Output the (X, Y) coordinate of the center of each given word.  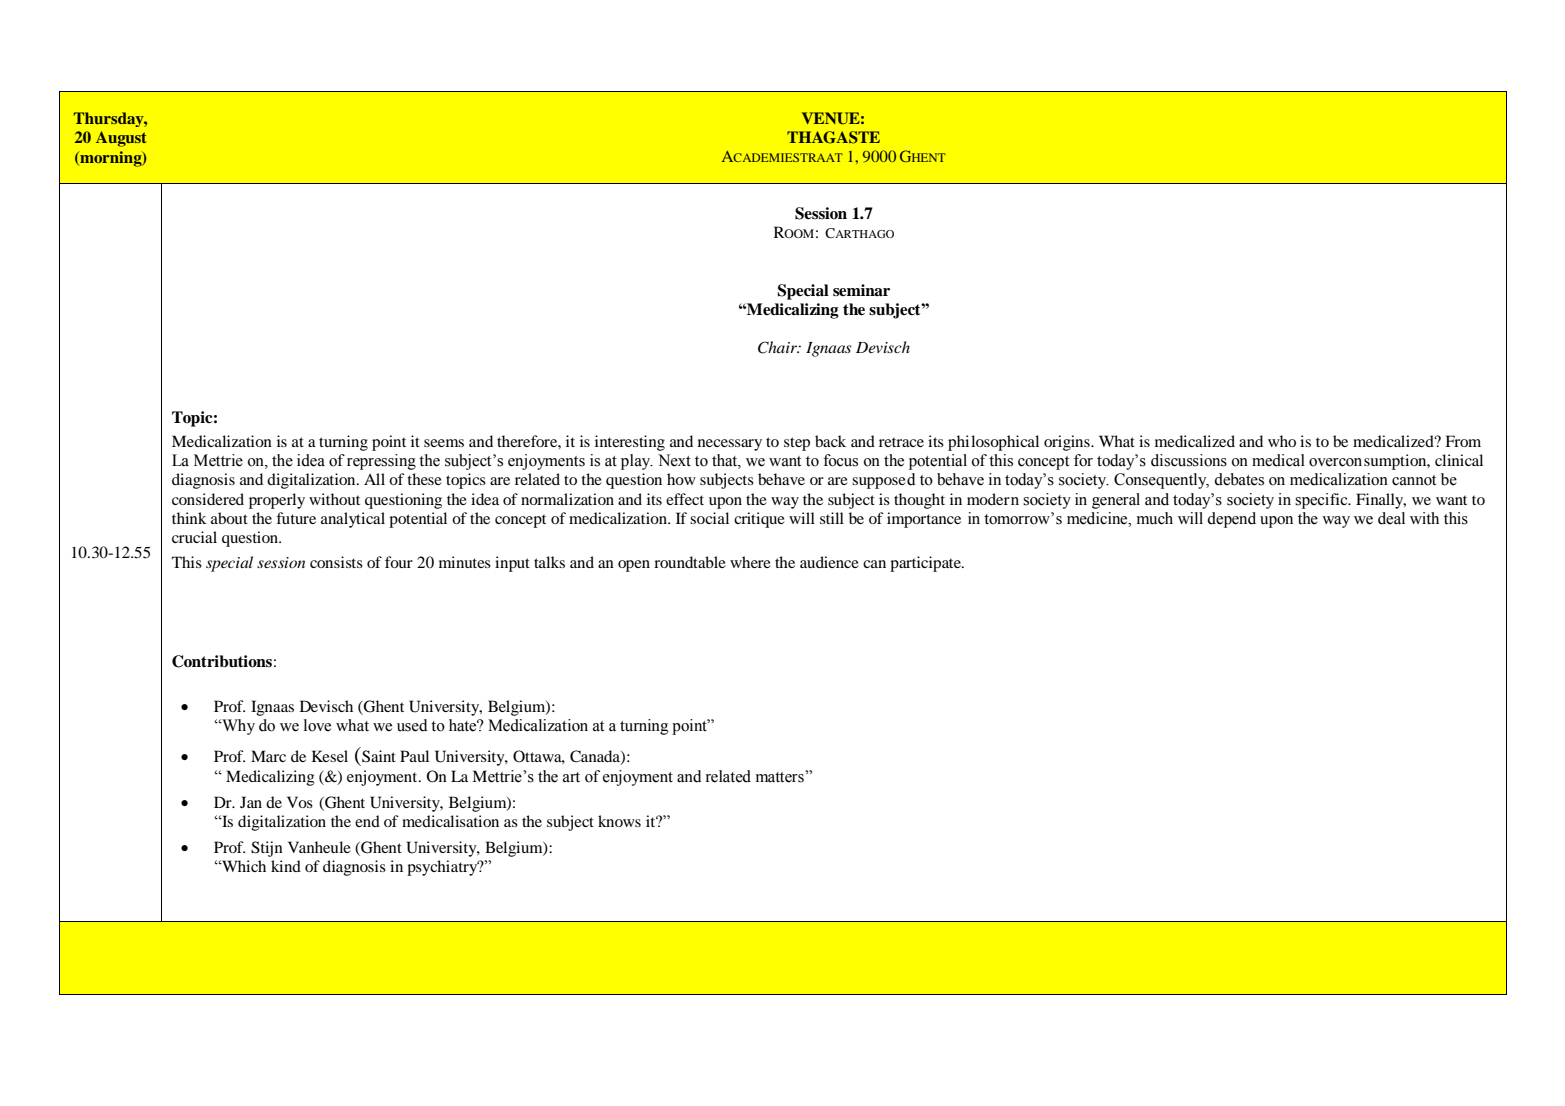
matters (781, 776)
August (121, 139)
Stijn (267, 849)
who (1282, 441)
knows (619, 821)
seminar (861, 290)
